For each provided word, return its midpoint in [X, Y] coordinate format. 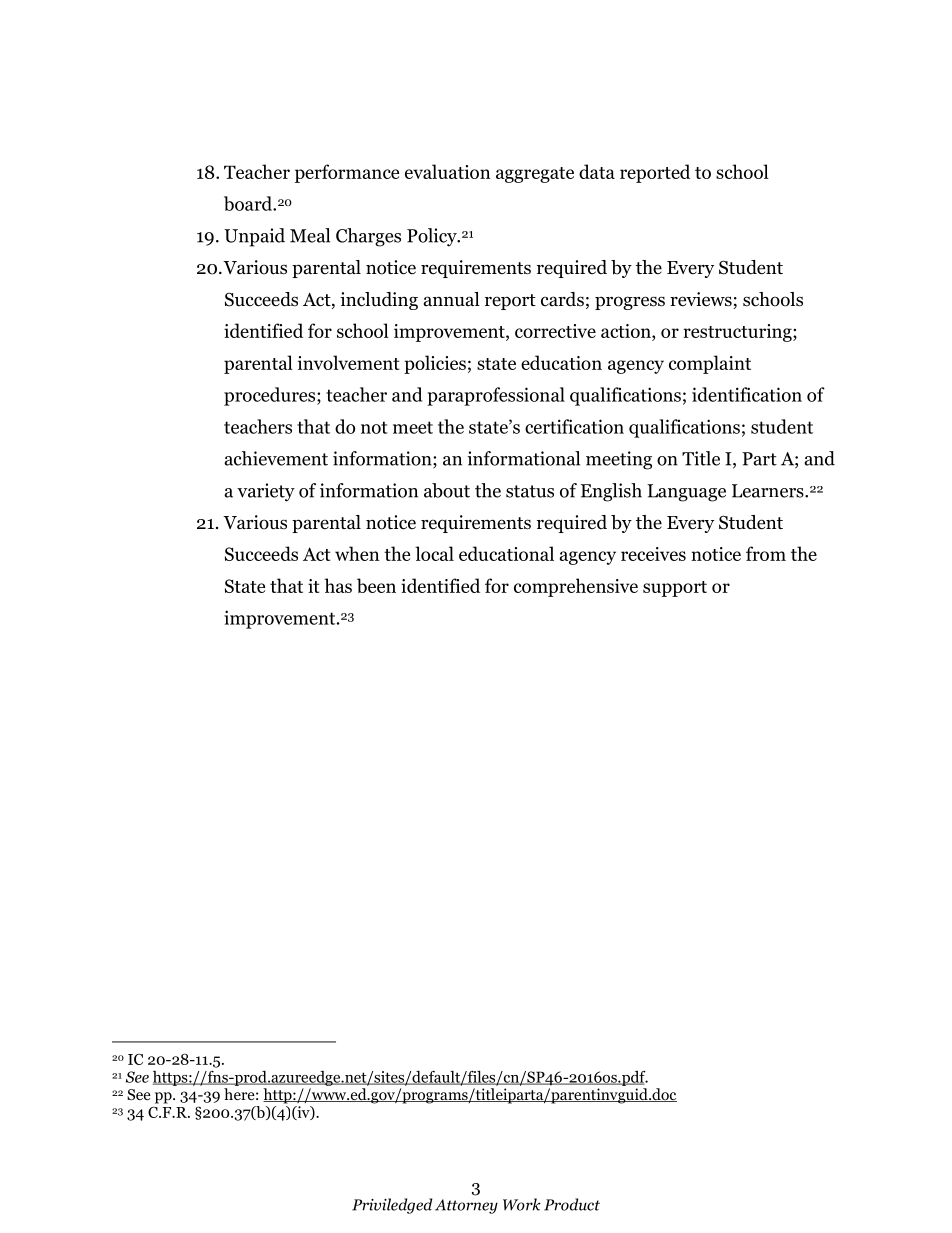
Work [522, 1204]
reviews [702, 300]
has [338, 585]
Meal [310, 235]
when [357, 553]
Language [686, 493]
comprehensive [576, 587]
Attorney [466, 1206]
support [675, 589]
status [530, 491]
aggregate [535, 175]
